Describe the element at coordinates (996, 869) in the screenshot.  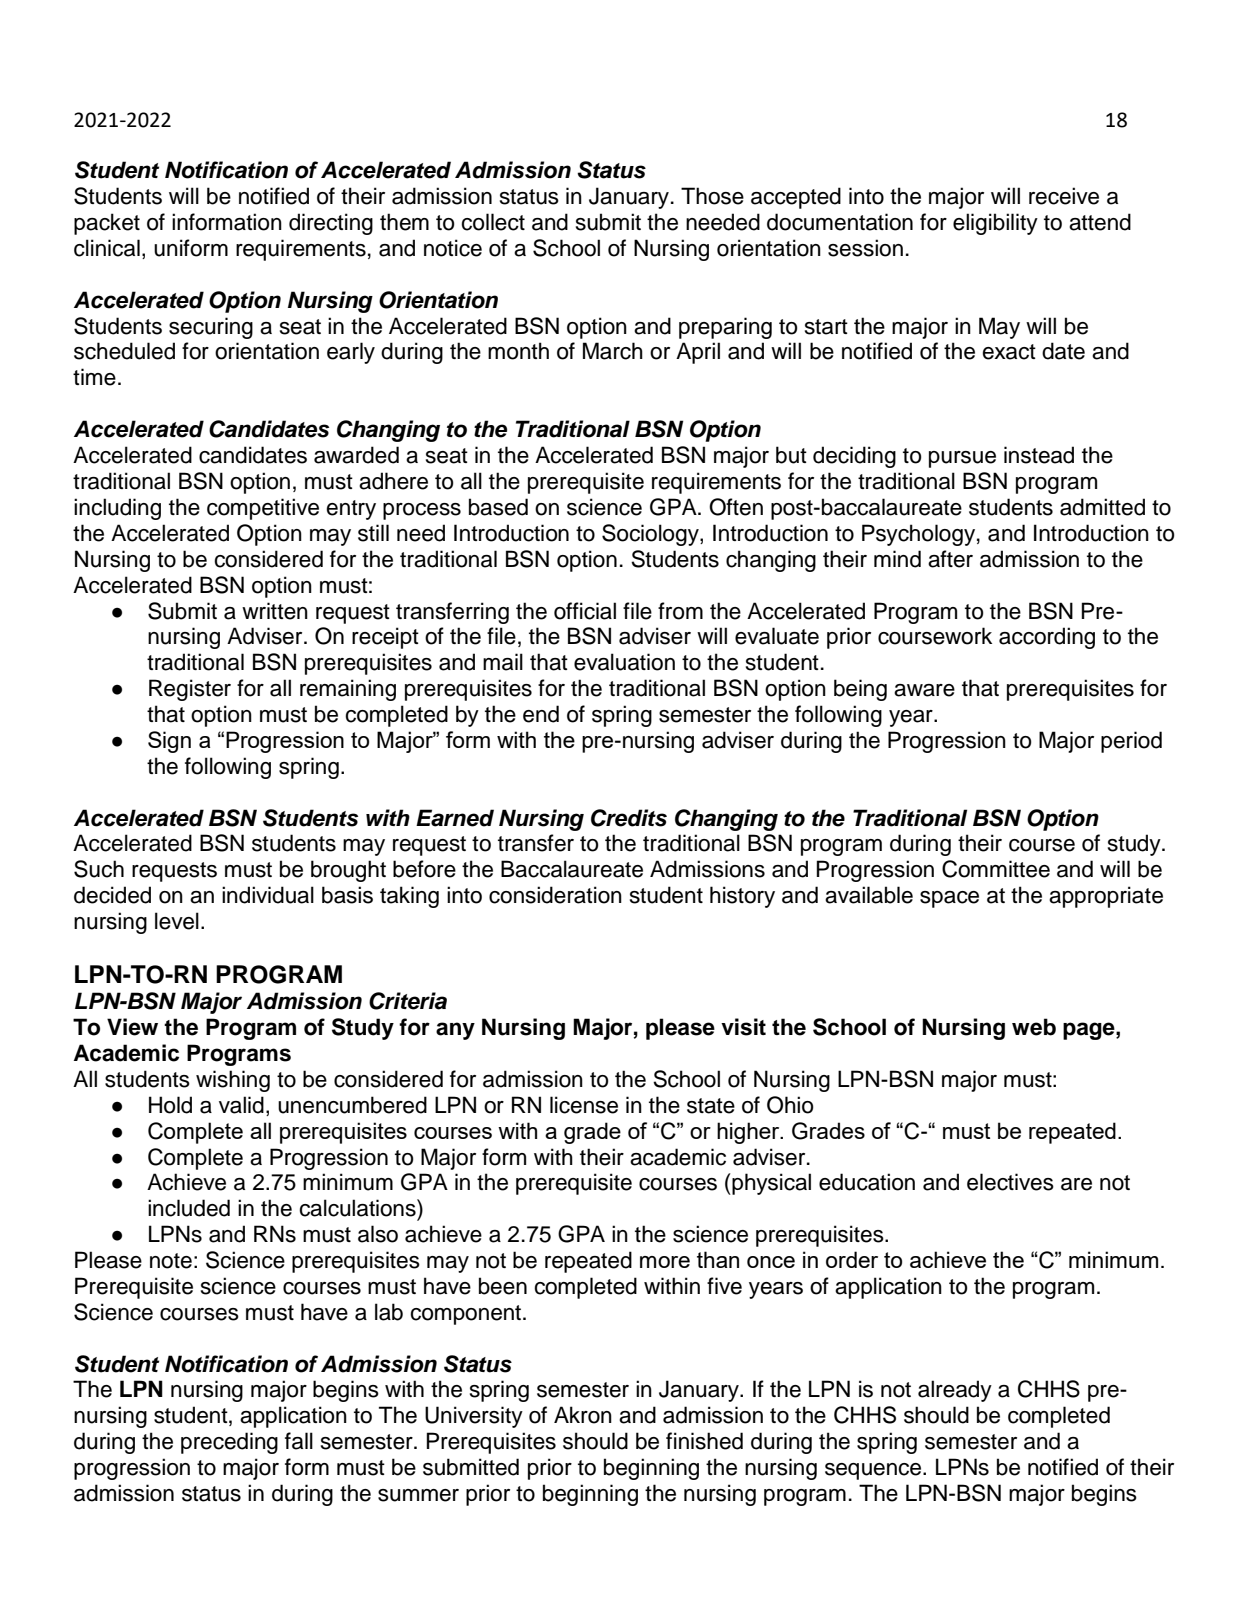
I see `Committee` at that location.
